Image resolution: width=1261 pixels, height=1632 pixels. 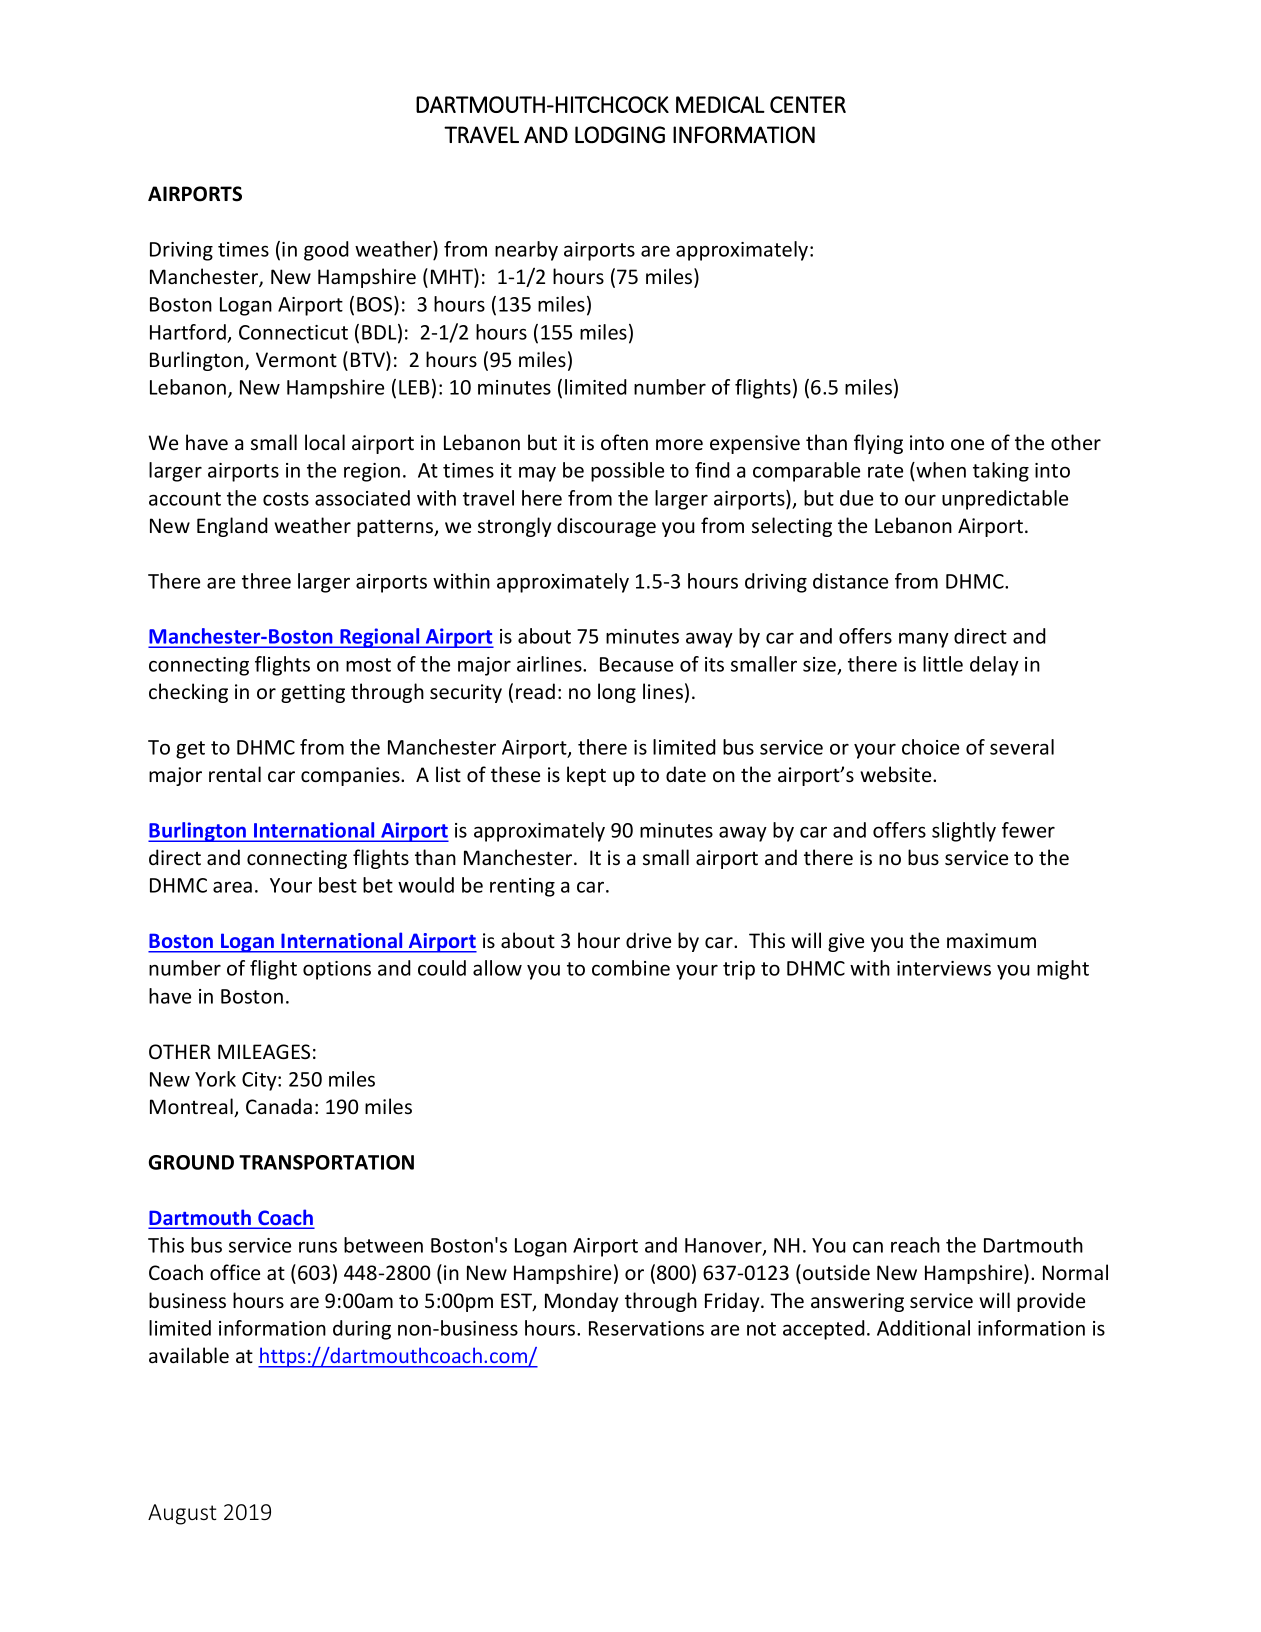 What do you see at coordinates (964, 832) in the image?
I see `slightly` at bounding box center [964, 832].
